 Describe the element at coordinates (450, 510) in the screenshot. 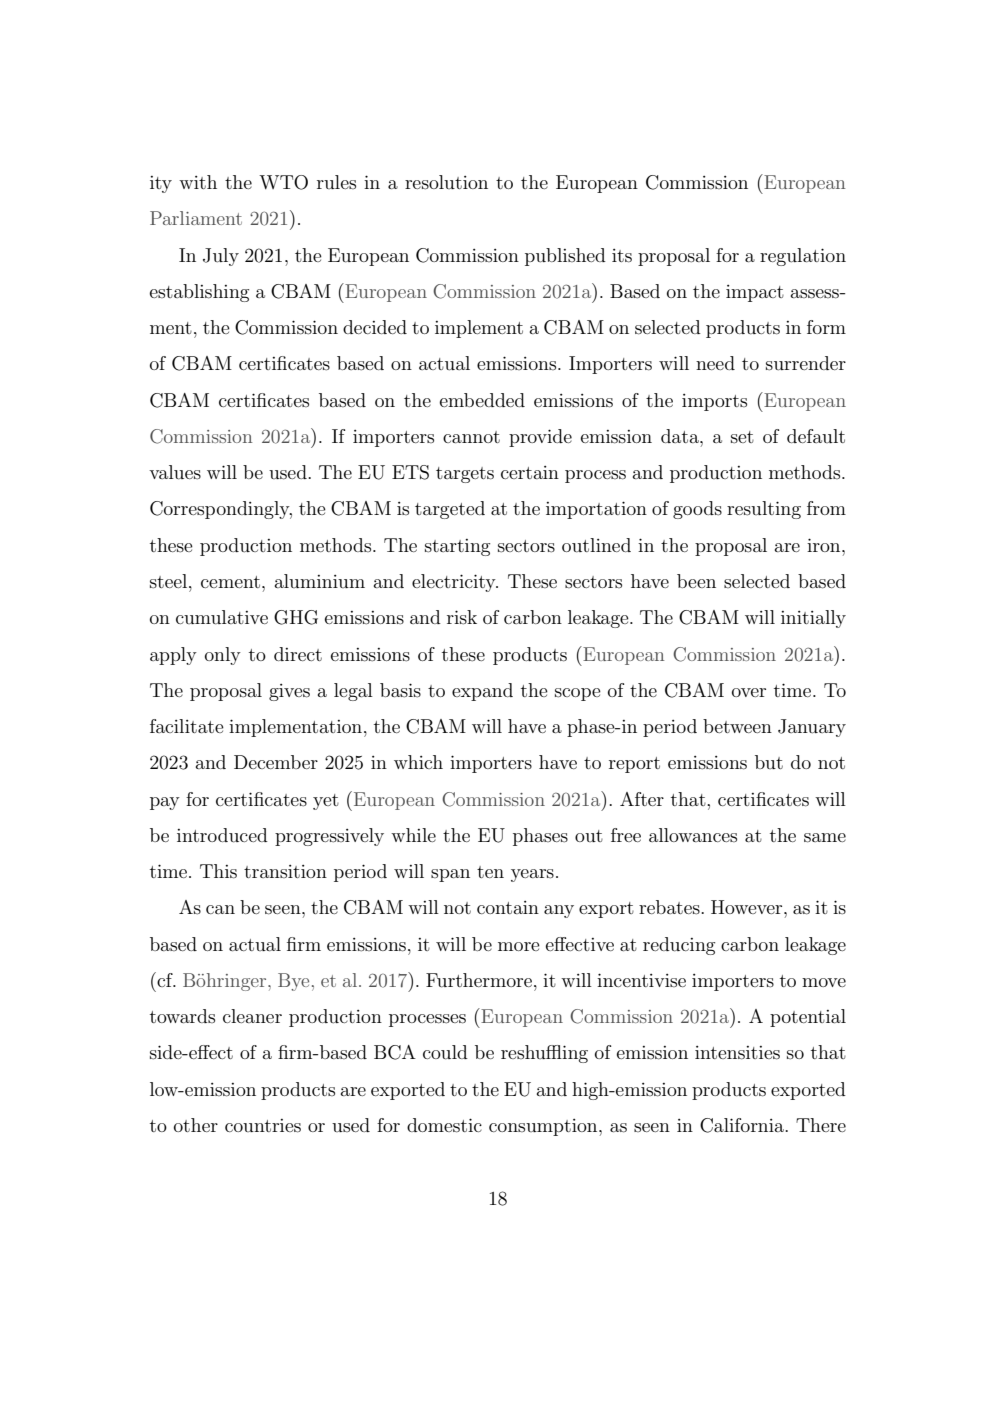

I see `targeted` at that location.
